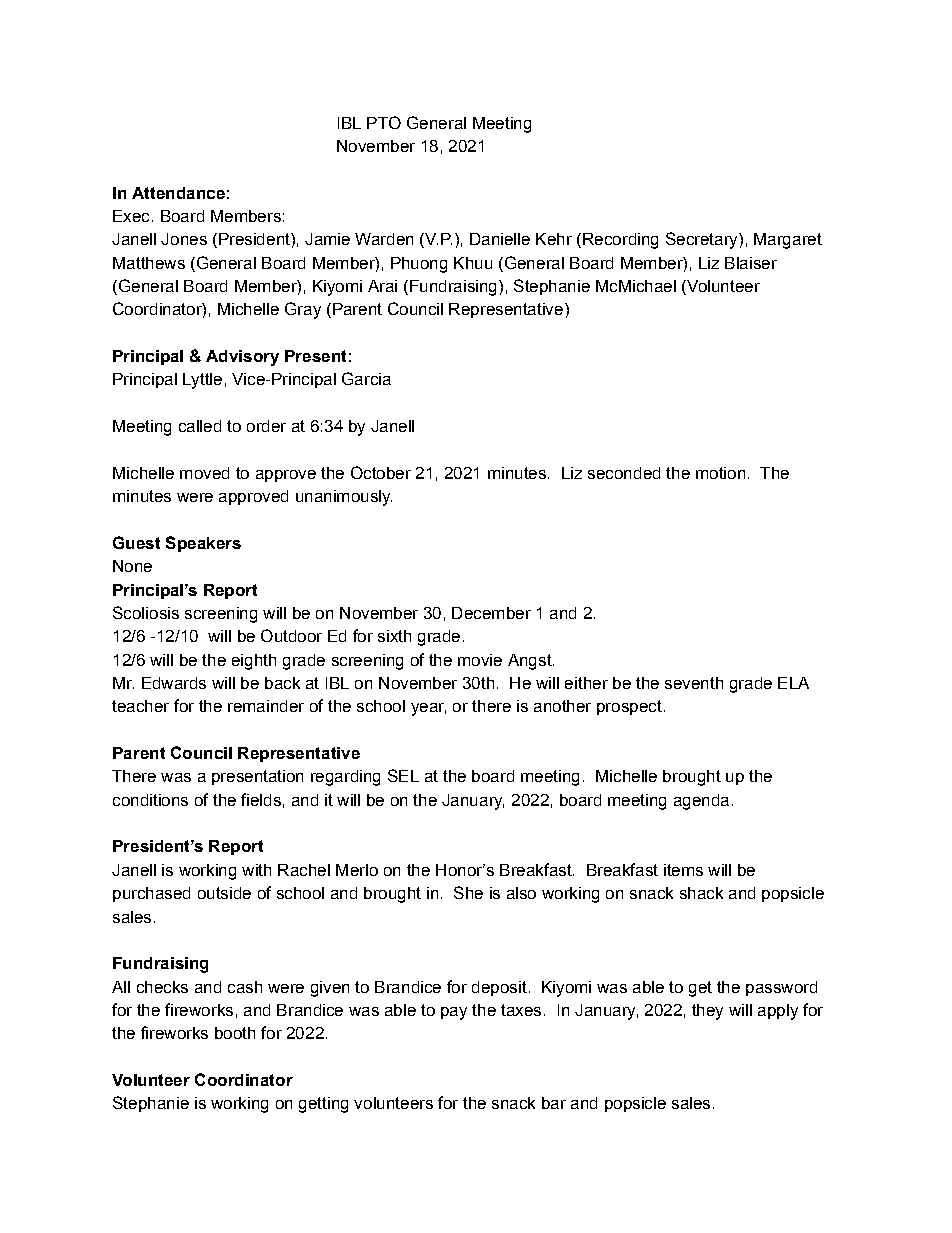 The width and height of the page is (952, 1233). I want to click on they, so click(707, 1012).
